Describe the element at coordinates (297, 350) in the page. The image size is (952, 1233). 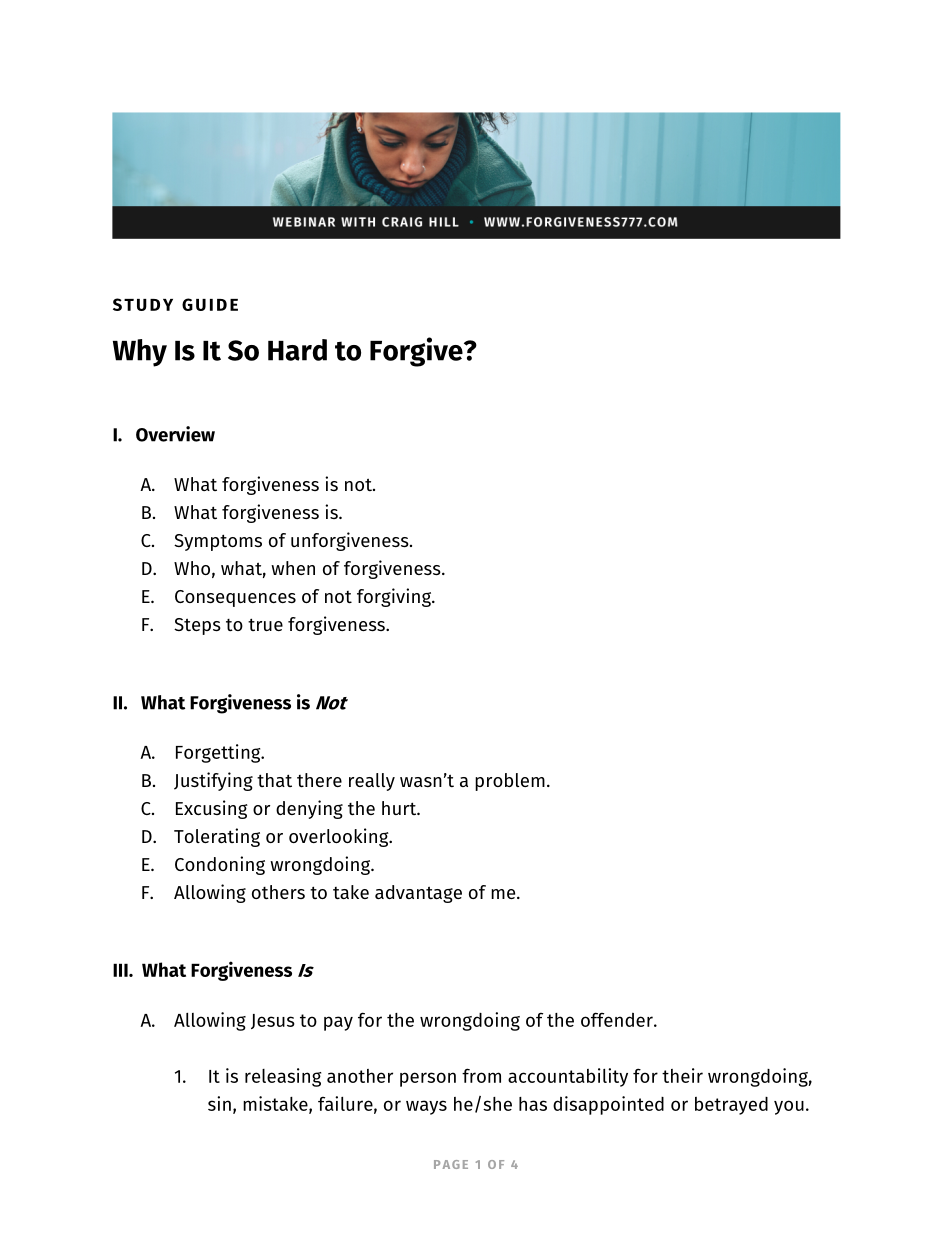
I see `Hard` at that location.
